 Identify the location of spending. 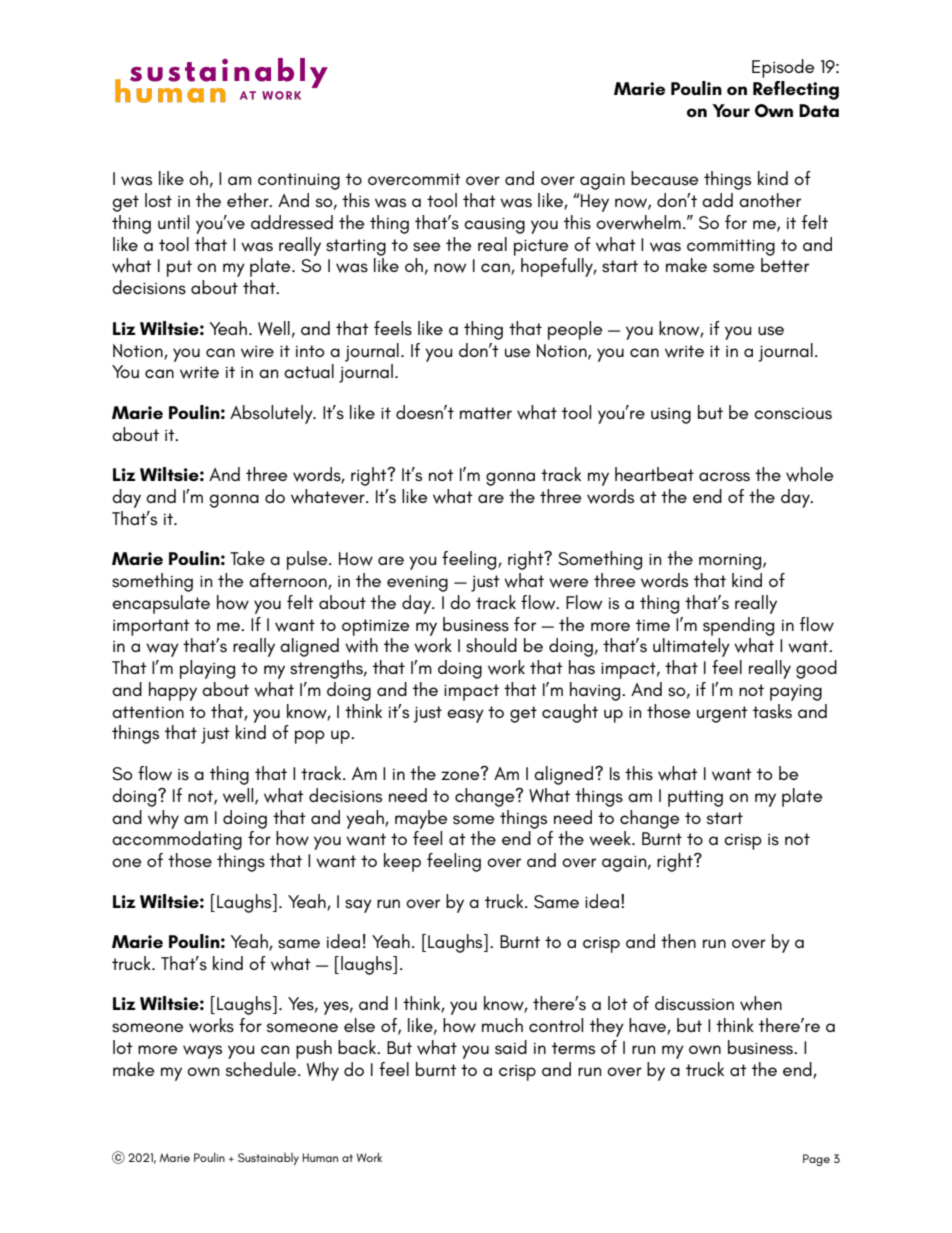
(738, 626).
